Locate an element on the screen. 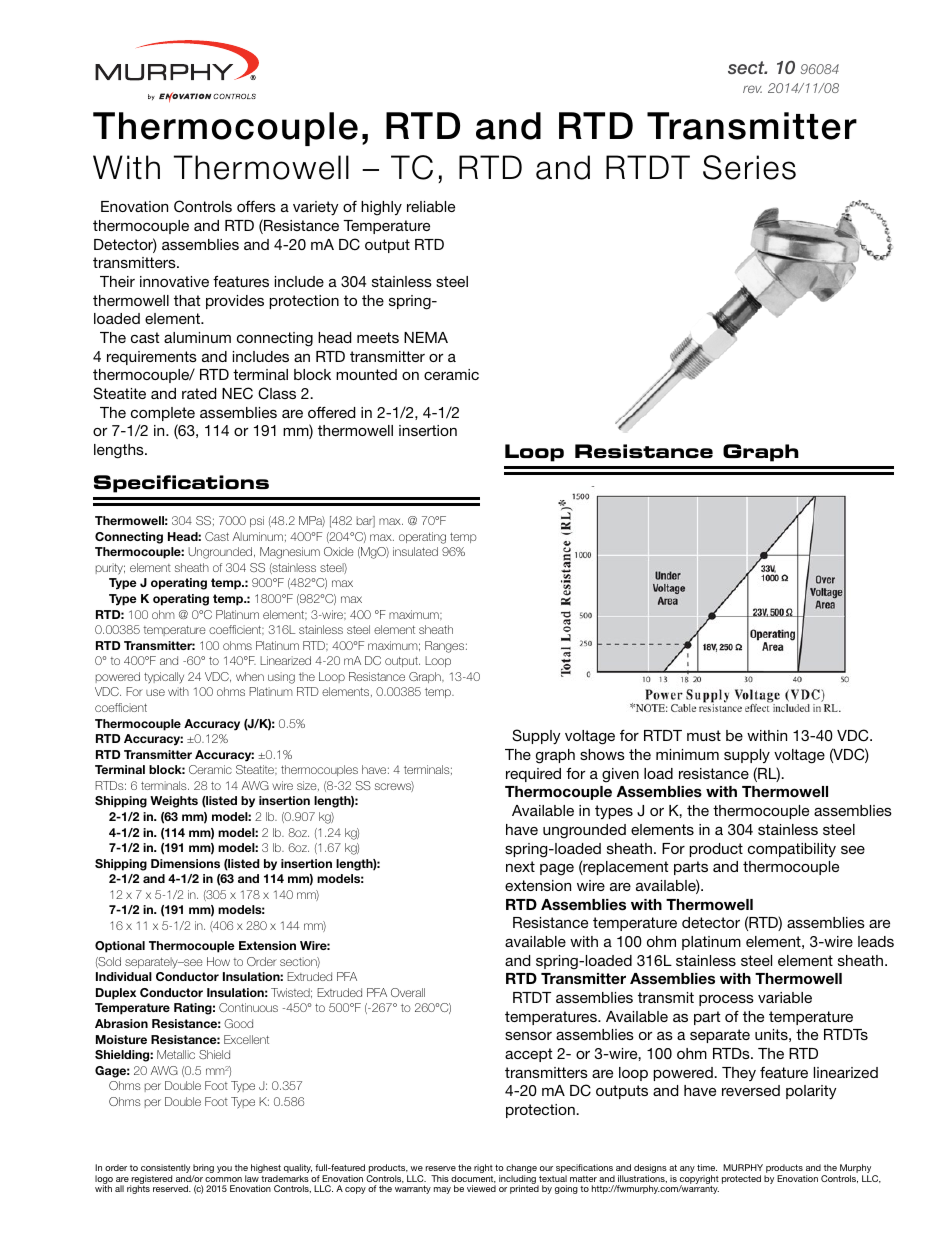 The image size is (952, 1233). Series is located at coordinates (749, 167).
